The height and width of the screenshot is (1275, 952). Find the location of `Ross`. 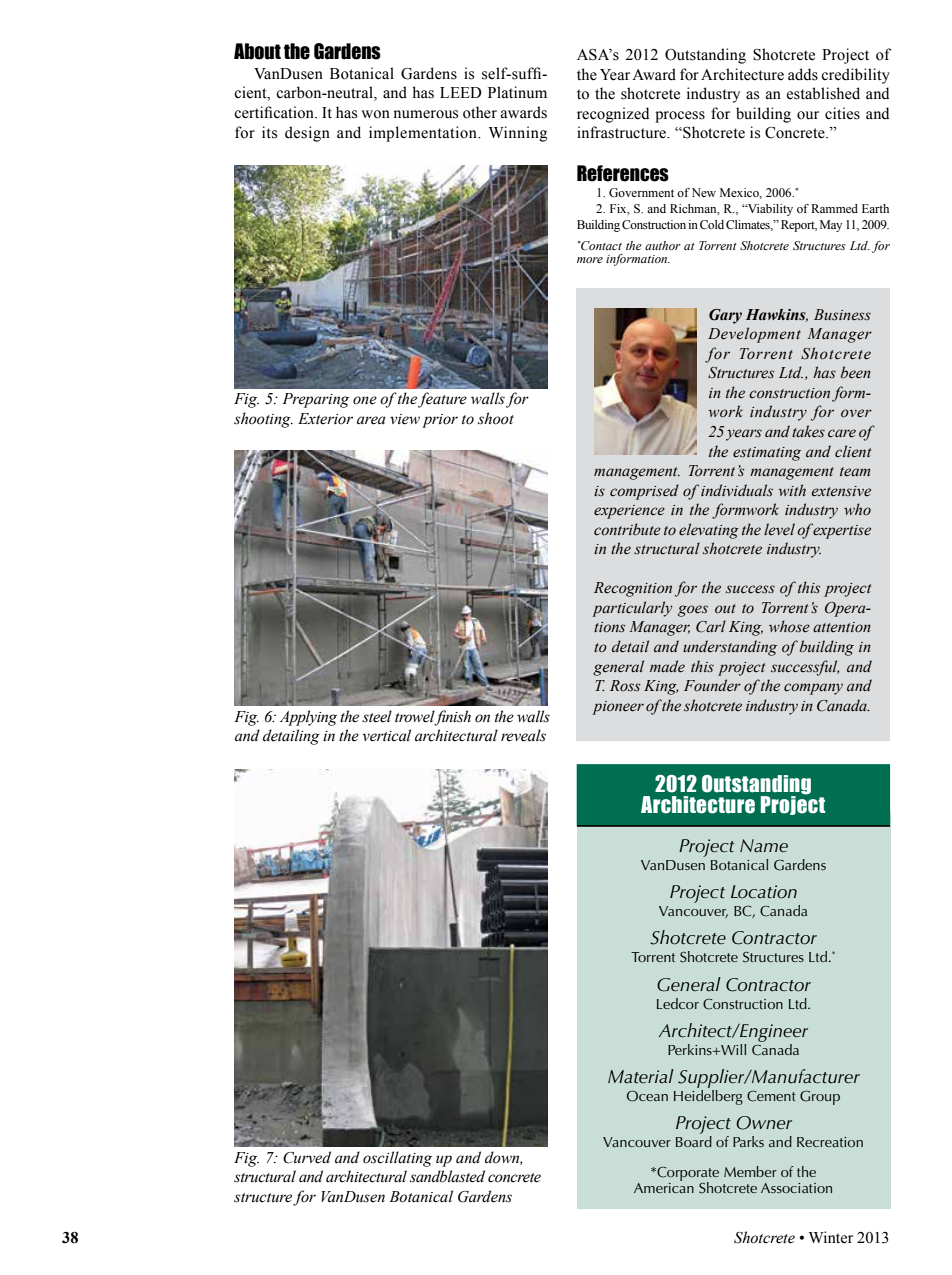

Ross is located at coordinates (625, 686).
